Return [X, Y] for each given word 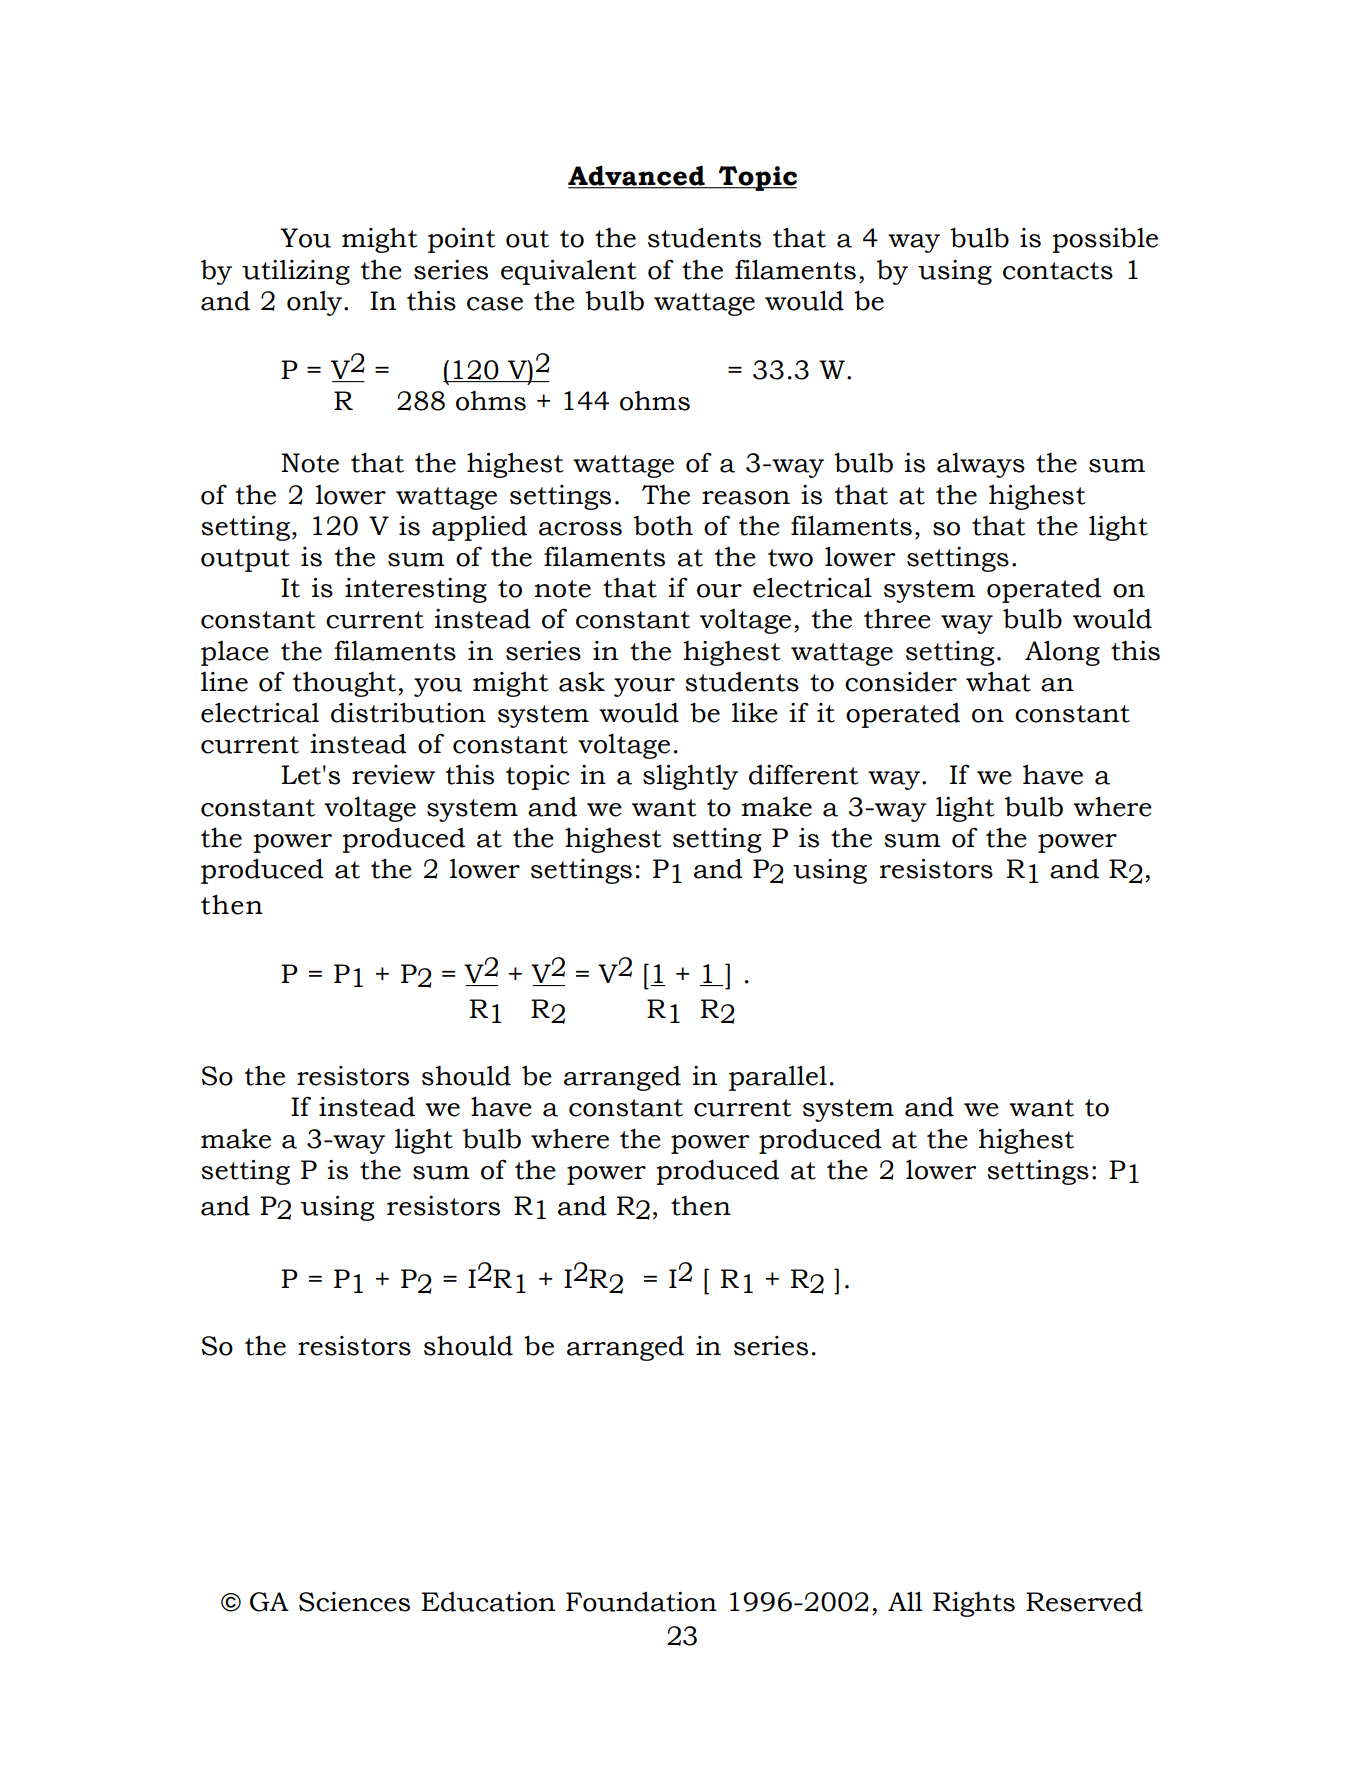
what [998, 682]
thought [344, 684]
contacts [1058, 271]
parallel [778, 1078]
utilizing [296, 272]
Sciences [354, 1602]
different [804, 774]
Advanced [637, 176]
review [393, 775]
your [644, 687]
